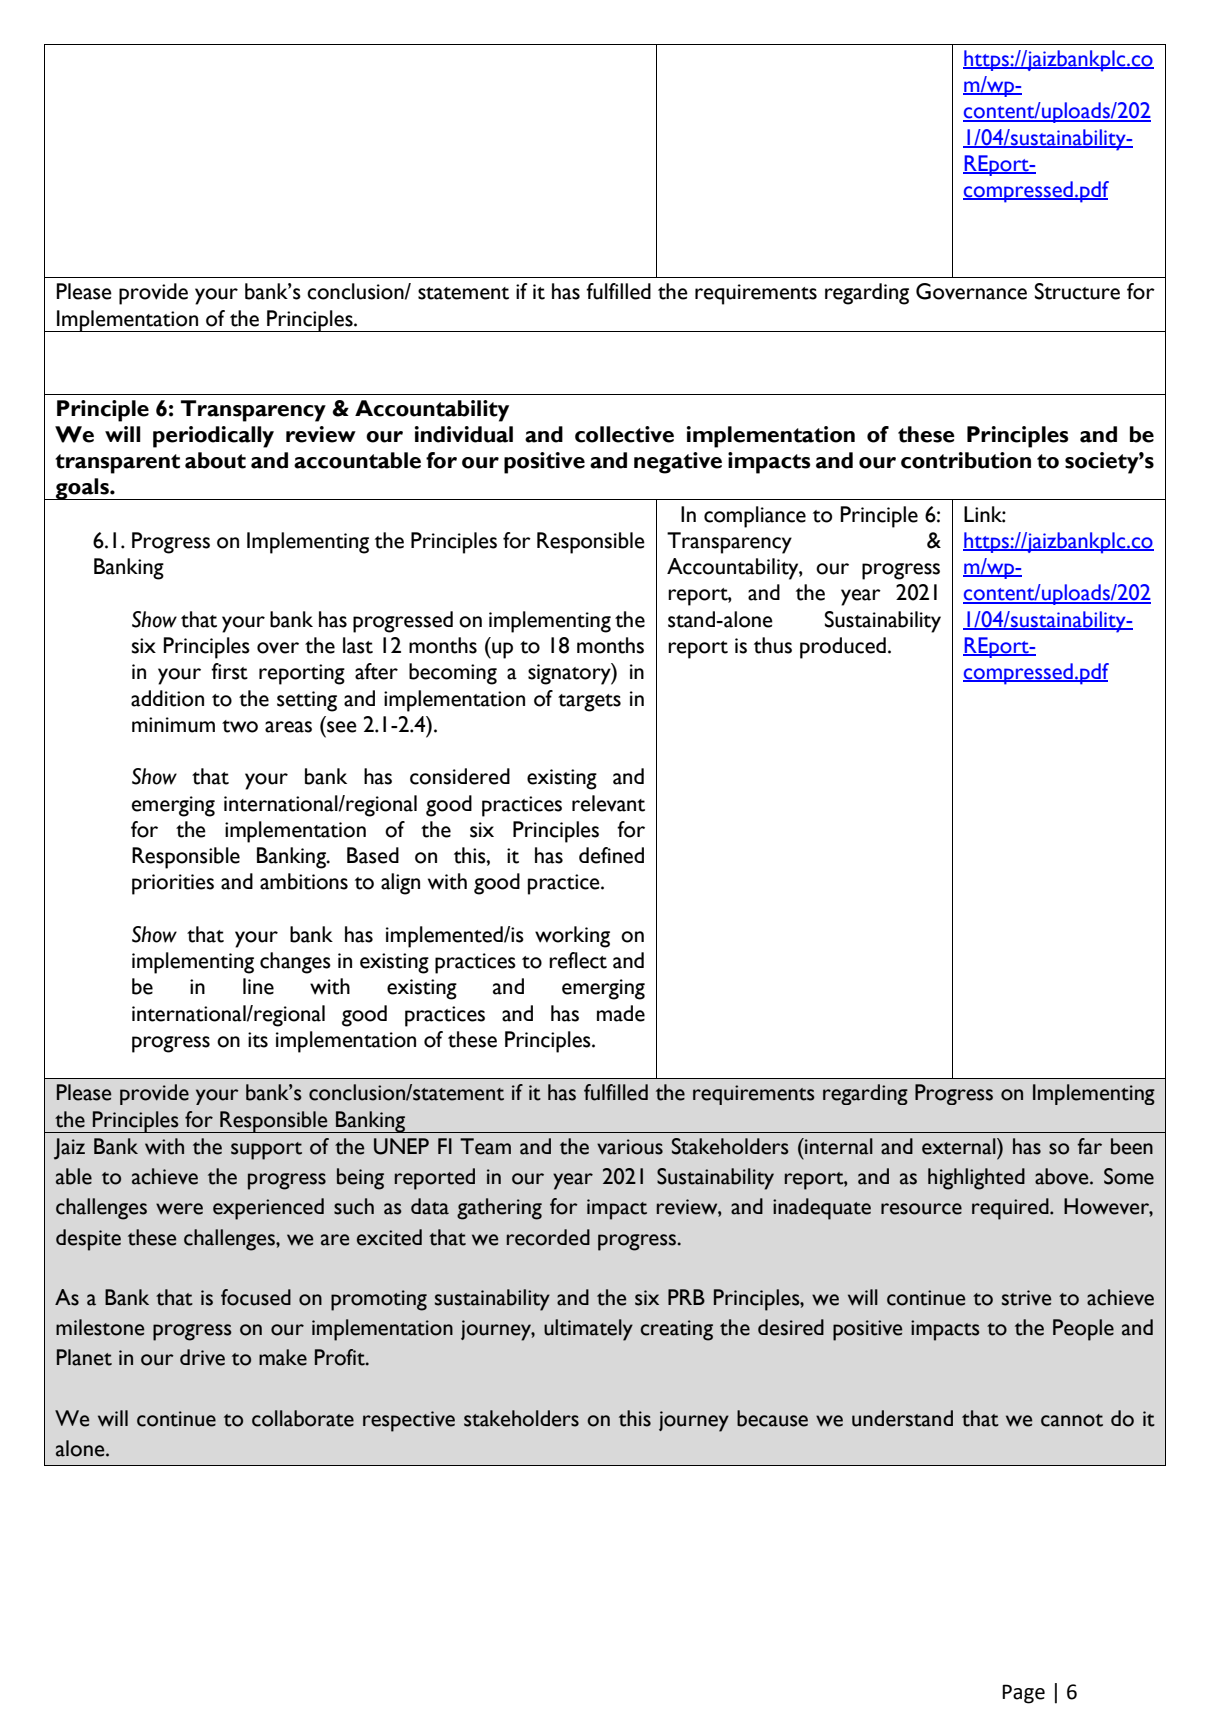 The height and width of the screenshot is (1733, 1226). I want to click on collaborate, so click(303, 1418).
